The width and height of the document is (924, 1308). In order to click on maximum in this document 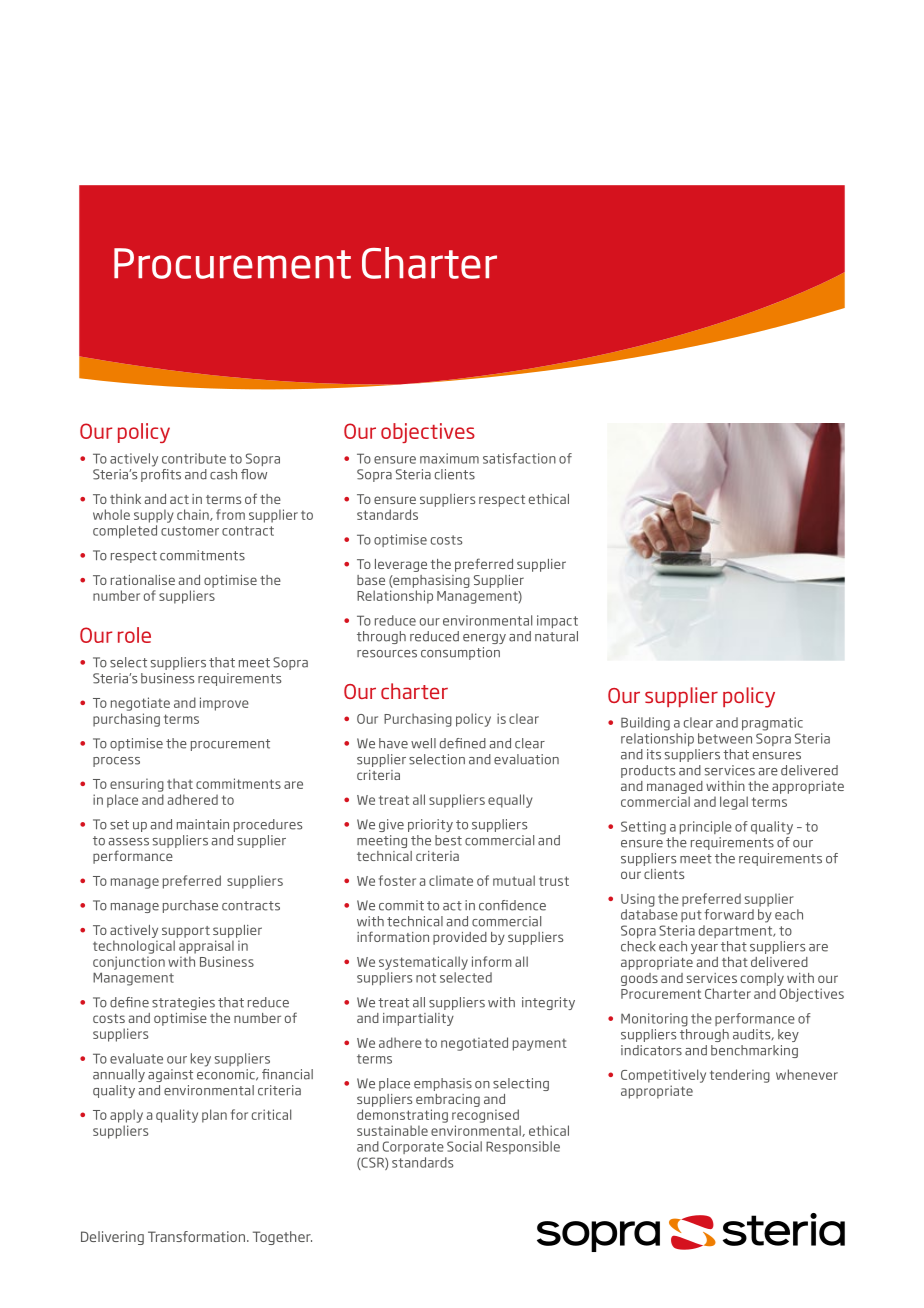, I will do `click(449, 458)`.
